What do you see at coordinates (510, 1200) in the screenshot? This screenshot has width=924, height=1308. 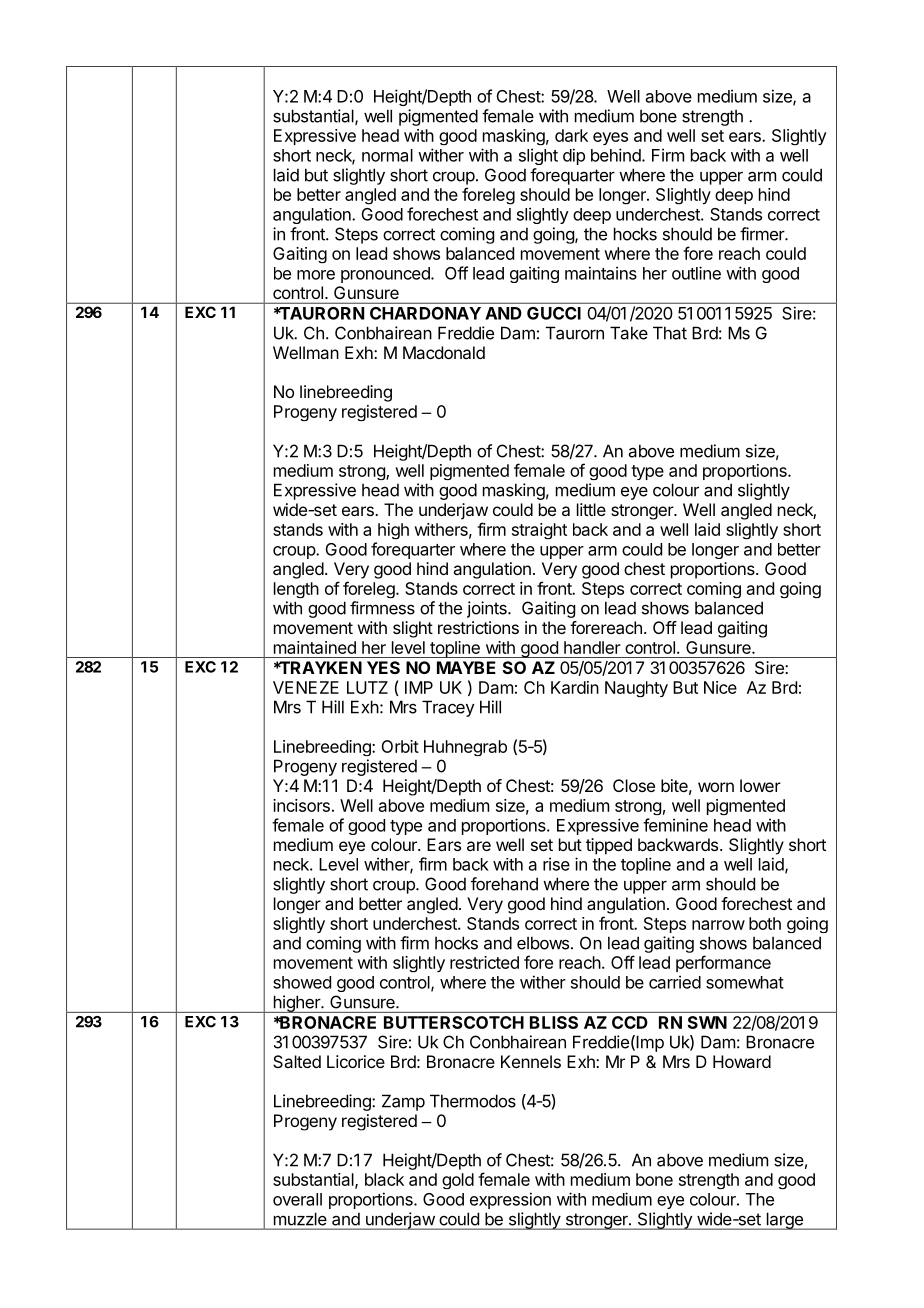 I see `expression` at bounding box center [510, 1200].
